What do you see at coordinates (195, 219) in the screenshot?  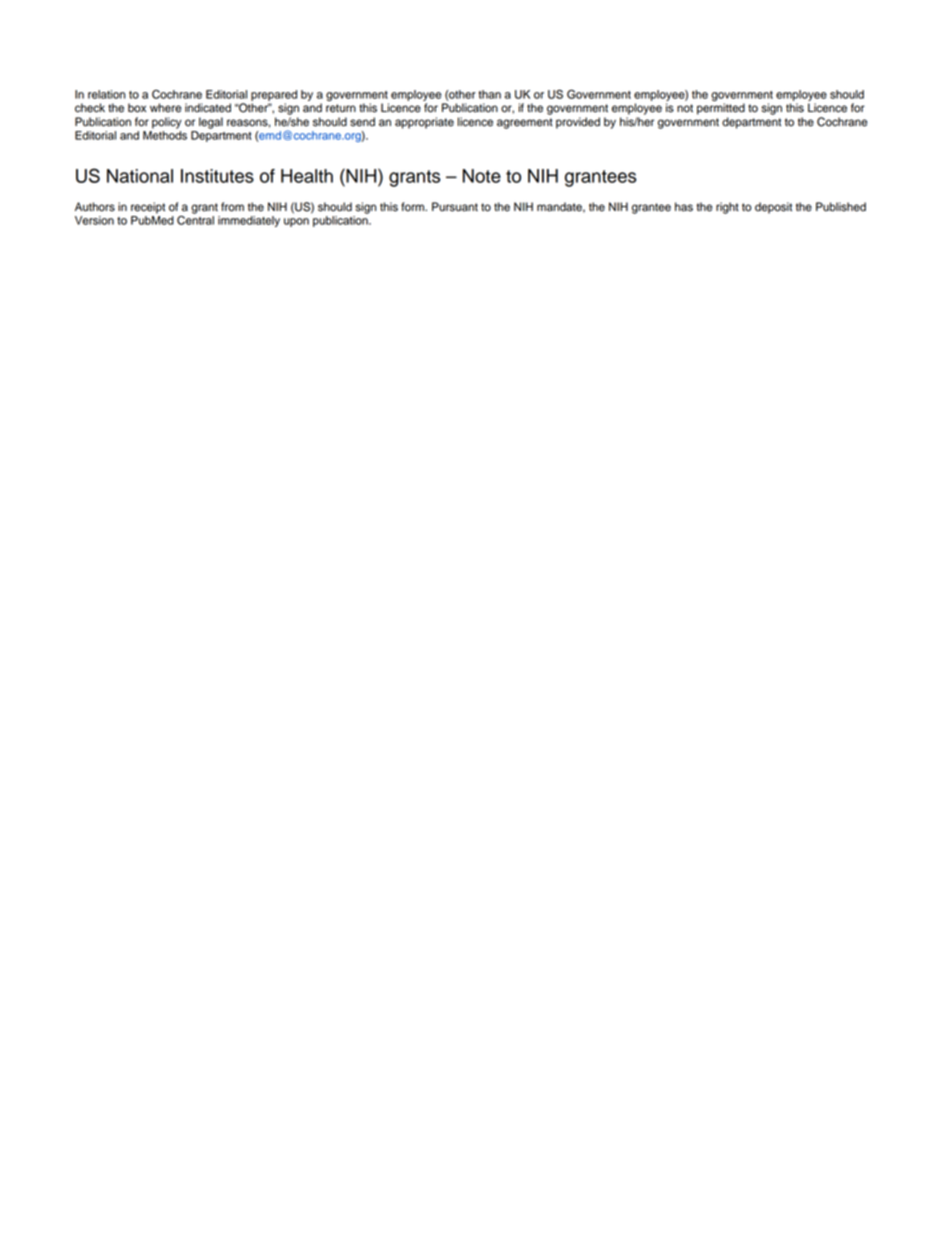 I see `Central` at bounding box center [195, 219].
